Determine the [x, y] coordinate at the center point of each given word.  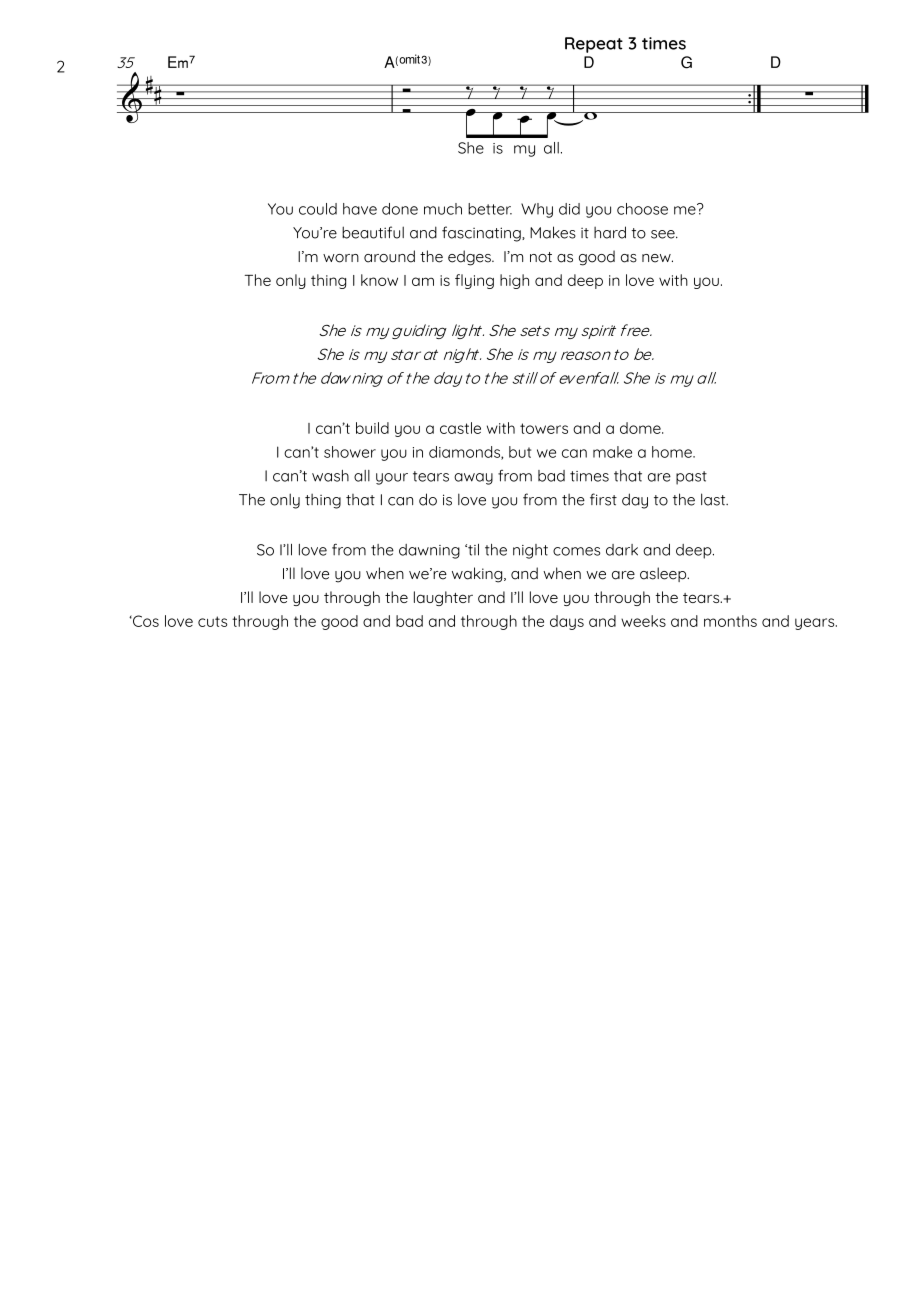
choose [642, 209]
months [730, 621]
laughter [443, 598]
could [318, 209]
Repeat [594, 45]
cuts [212, 621]
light [468, 331]
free [636, 330]
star [406, 355]
